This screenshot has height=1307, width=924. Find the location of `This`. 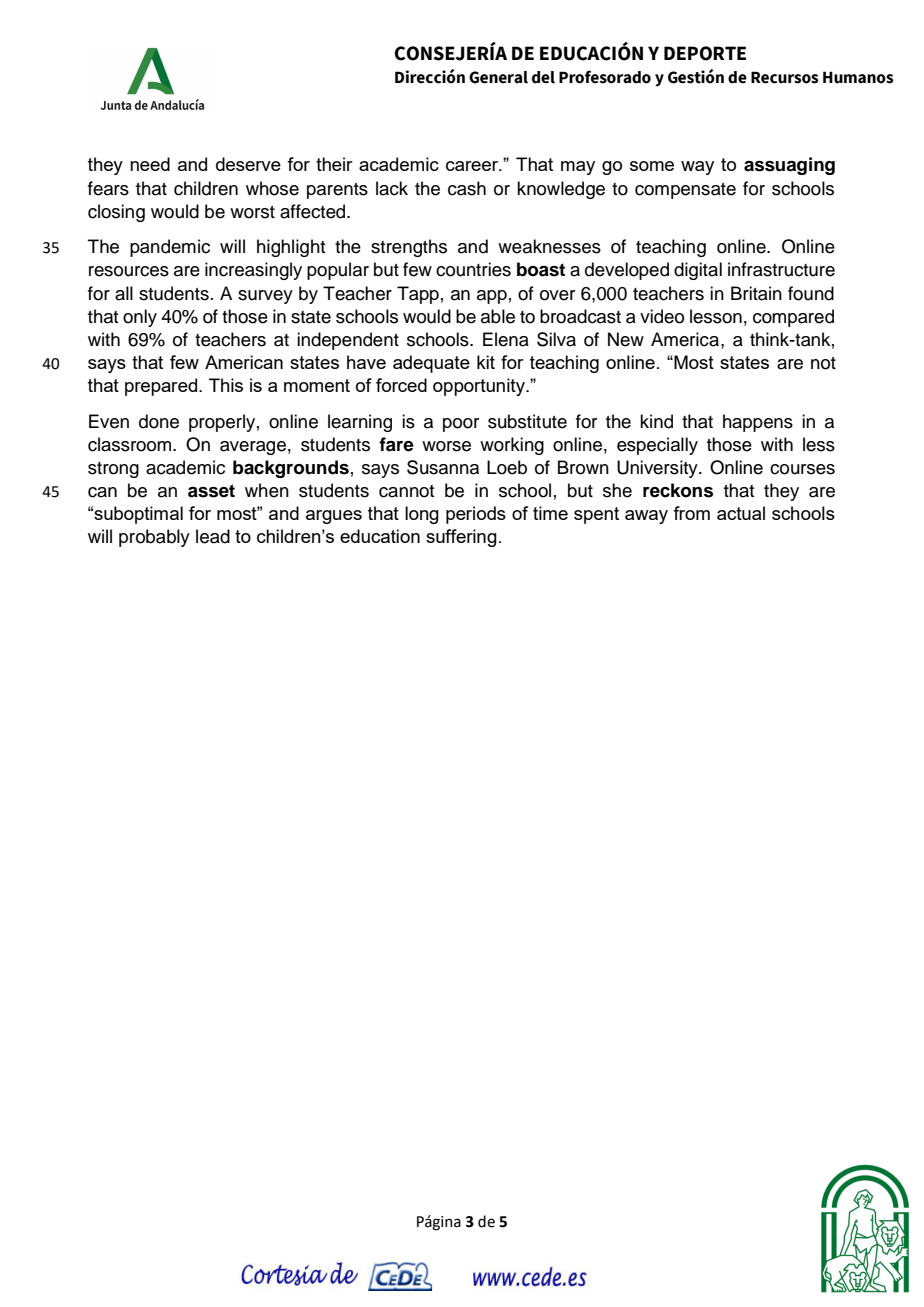

This is located at coordinates (226, 385).
